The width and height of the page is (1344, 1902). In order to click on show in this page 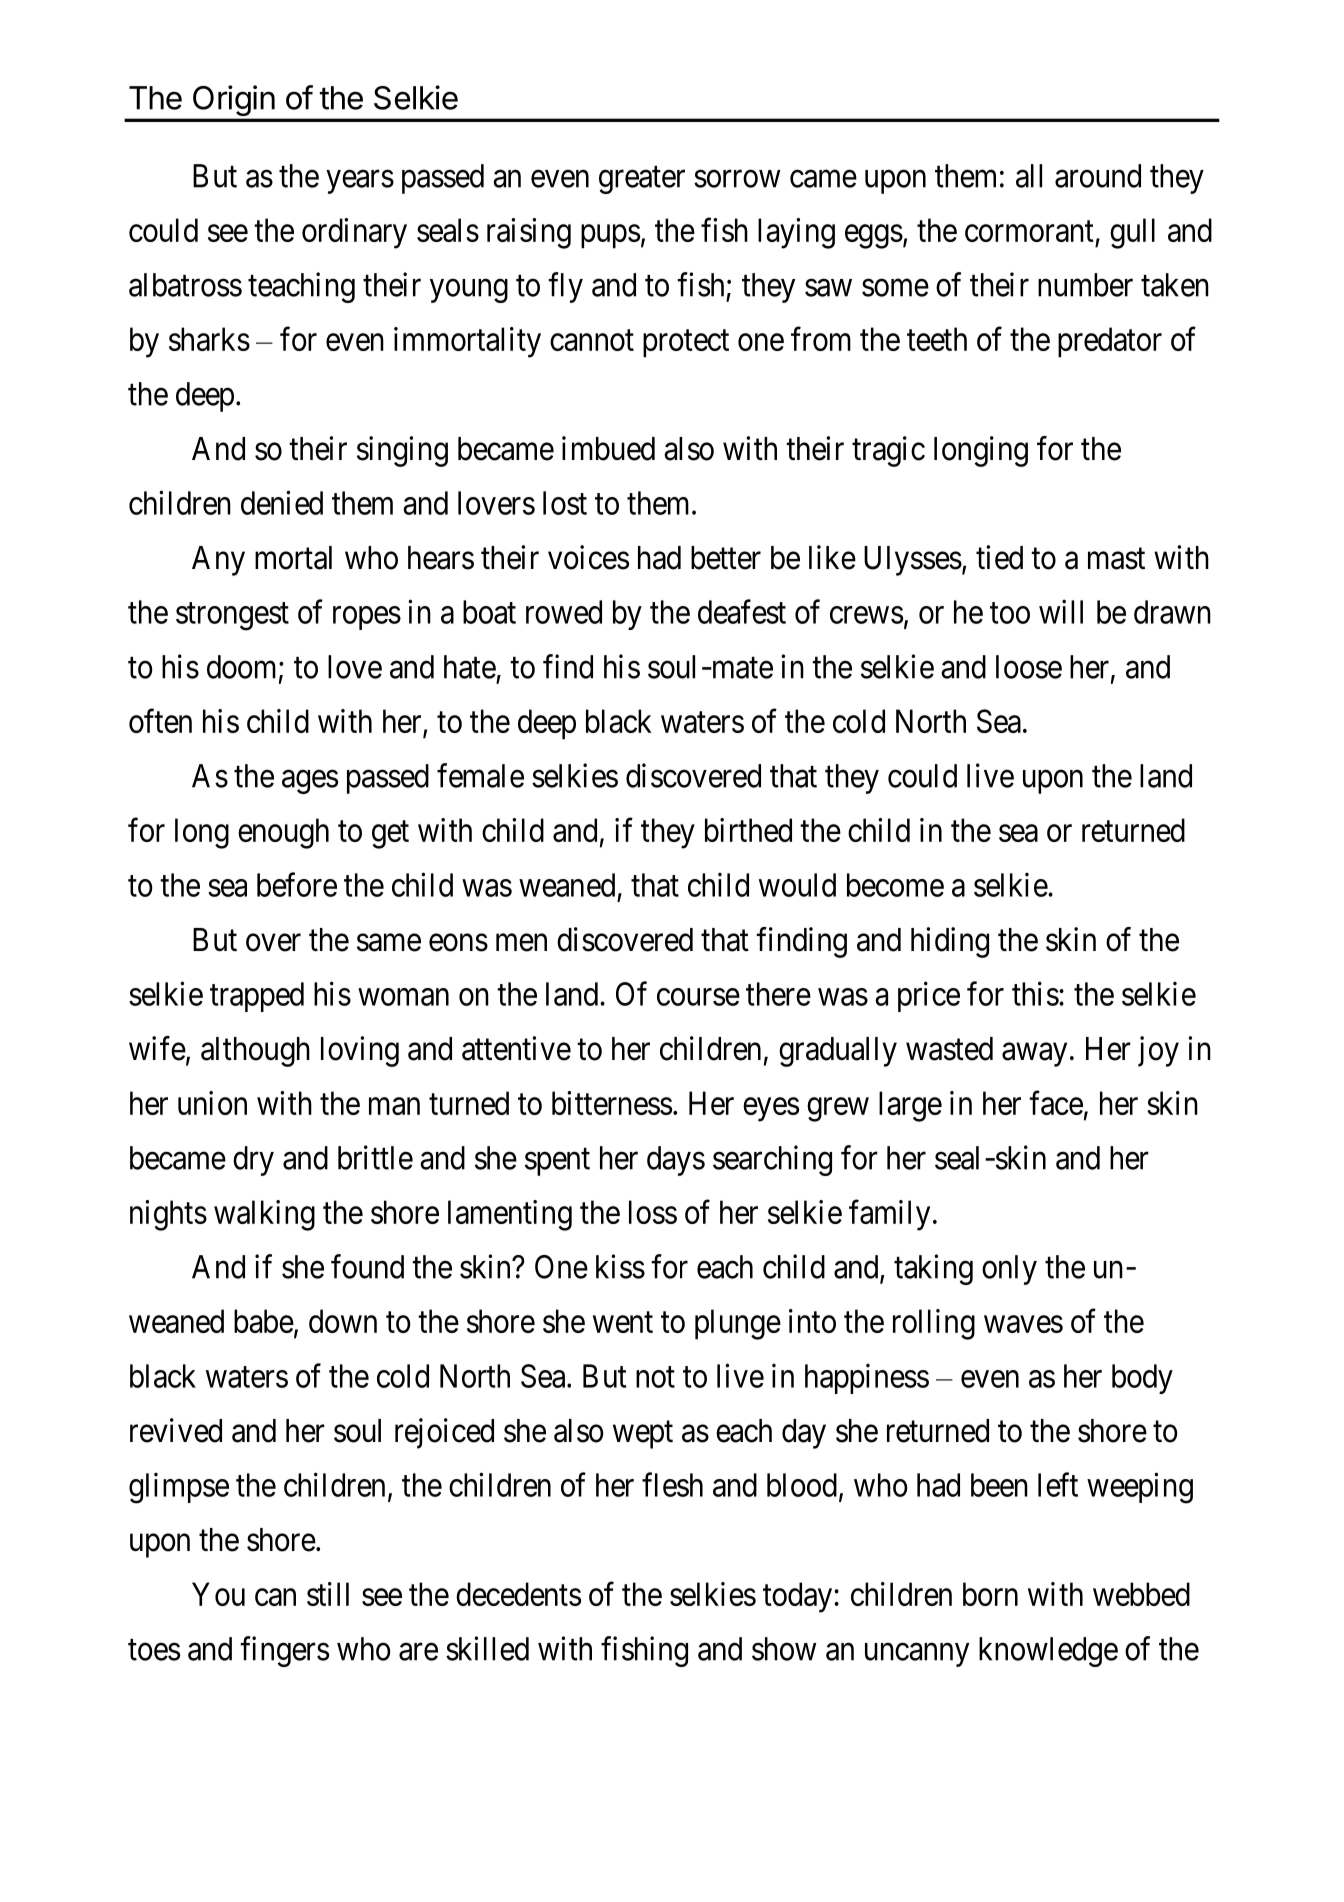, I will do `click(784, 1649)`.
